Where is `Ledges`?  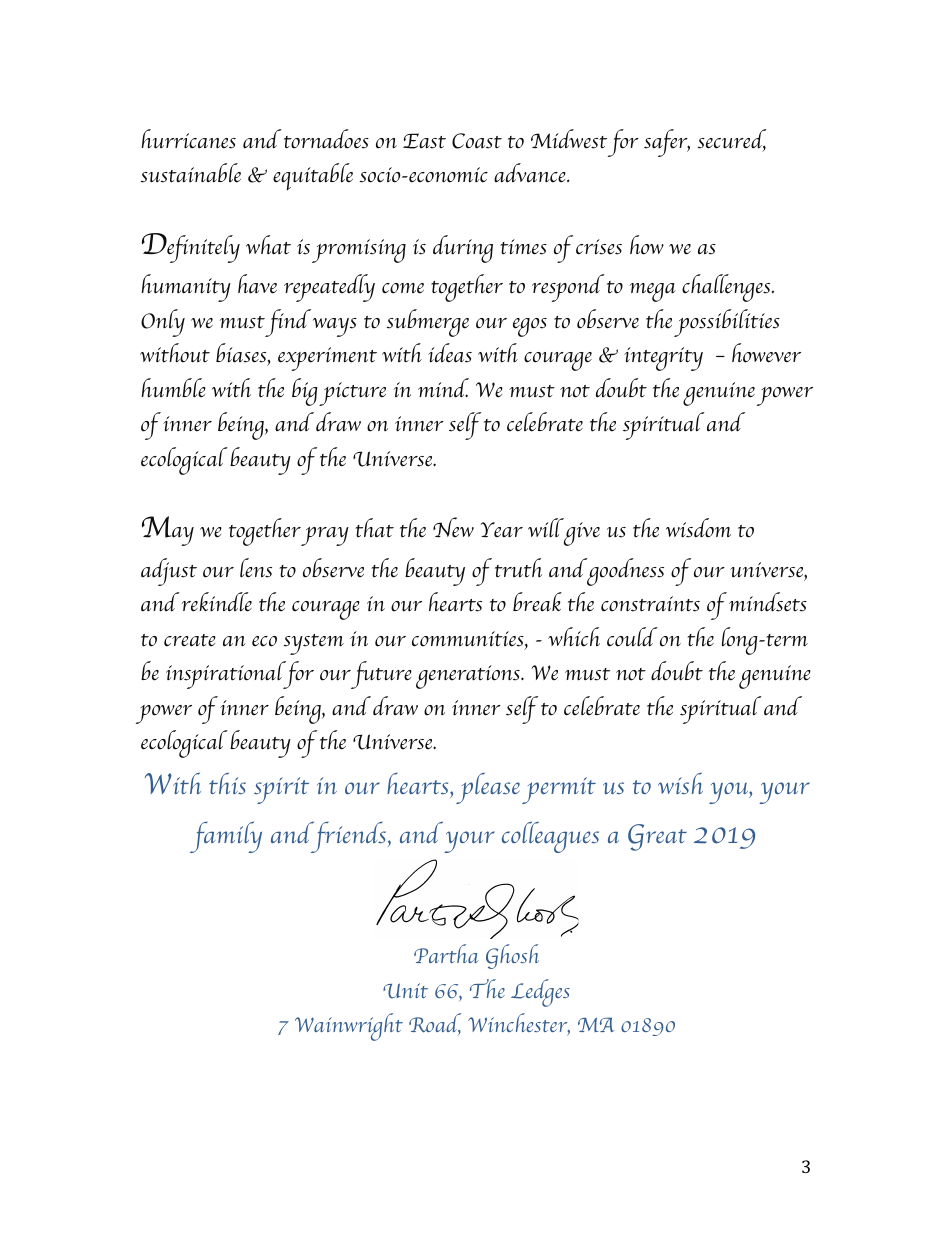
Ledges is located at coordinates (540, 993).
